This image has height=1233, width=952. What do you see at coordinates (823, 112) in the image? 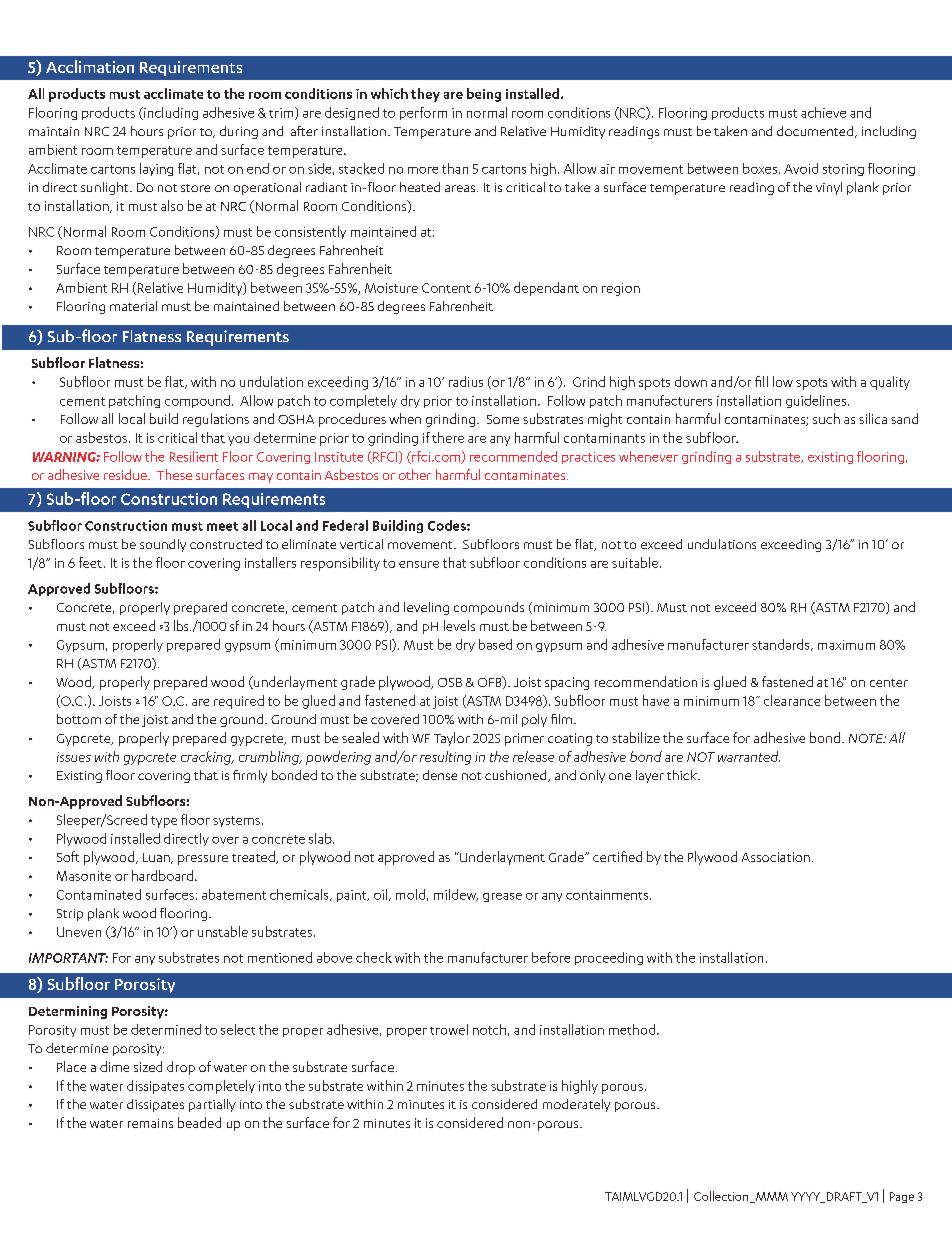
I see `achieve` at bounding box center [823, 112].
